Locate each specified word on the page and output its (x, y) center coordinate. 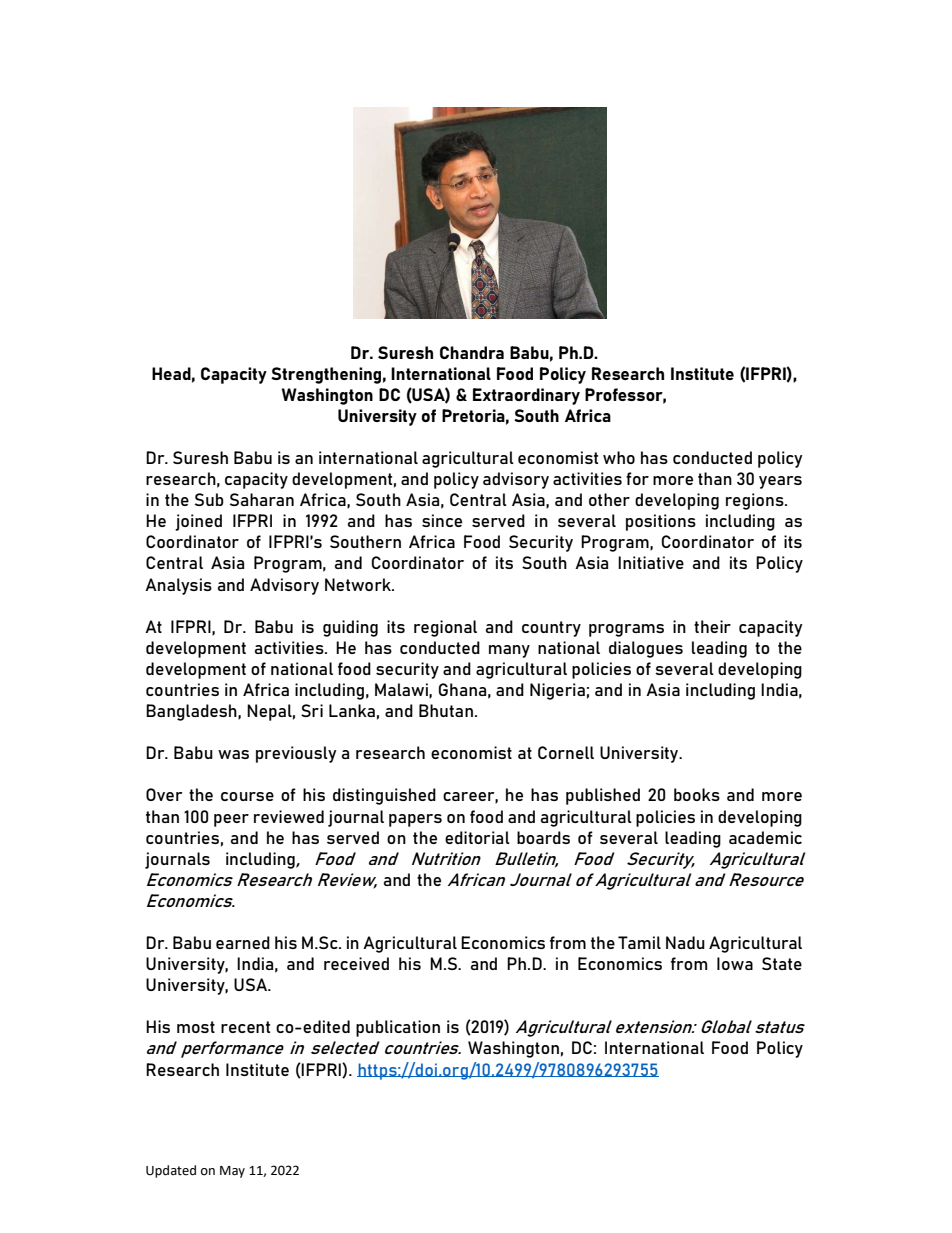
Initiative (651, 562)
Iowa (735, 963)
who (619, 457)
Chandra (472, 352)
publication (398, 1028)
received (356, 963)
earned (243, 942)
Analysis (178, 586)
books (697, 794)
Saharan (262, 499)
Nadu (685, 942)
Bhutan (446, 710)
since (442, 520)
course (247, 796)
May (232, 1172)
